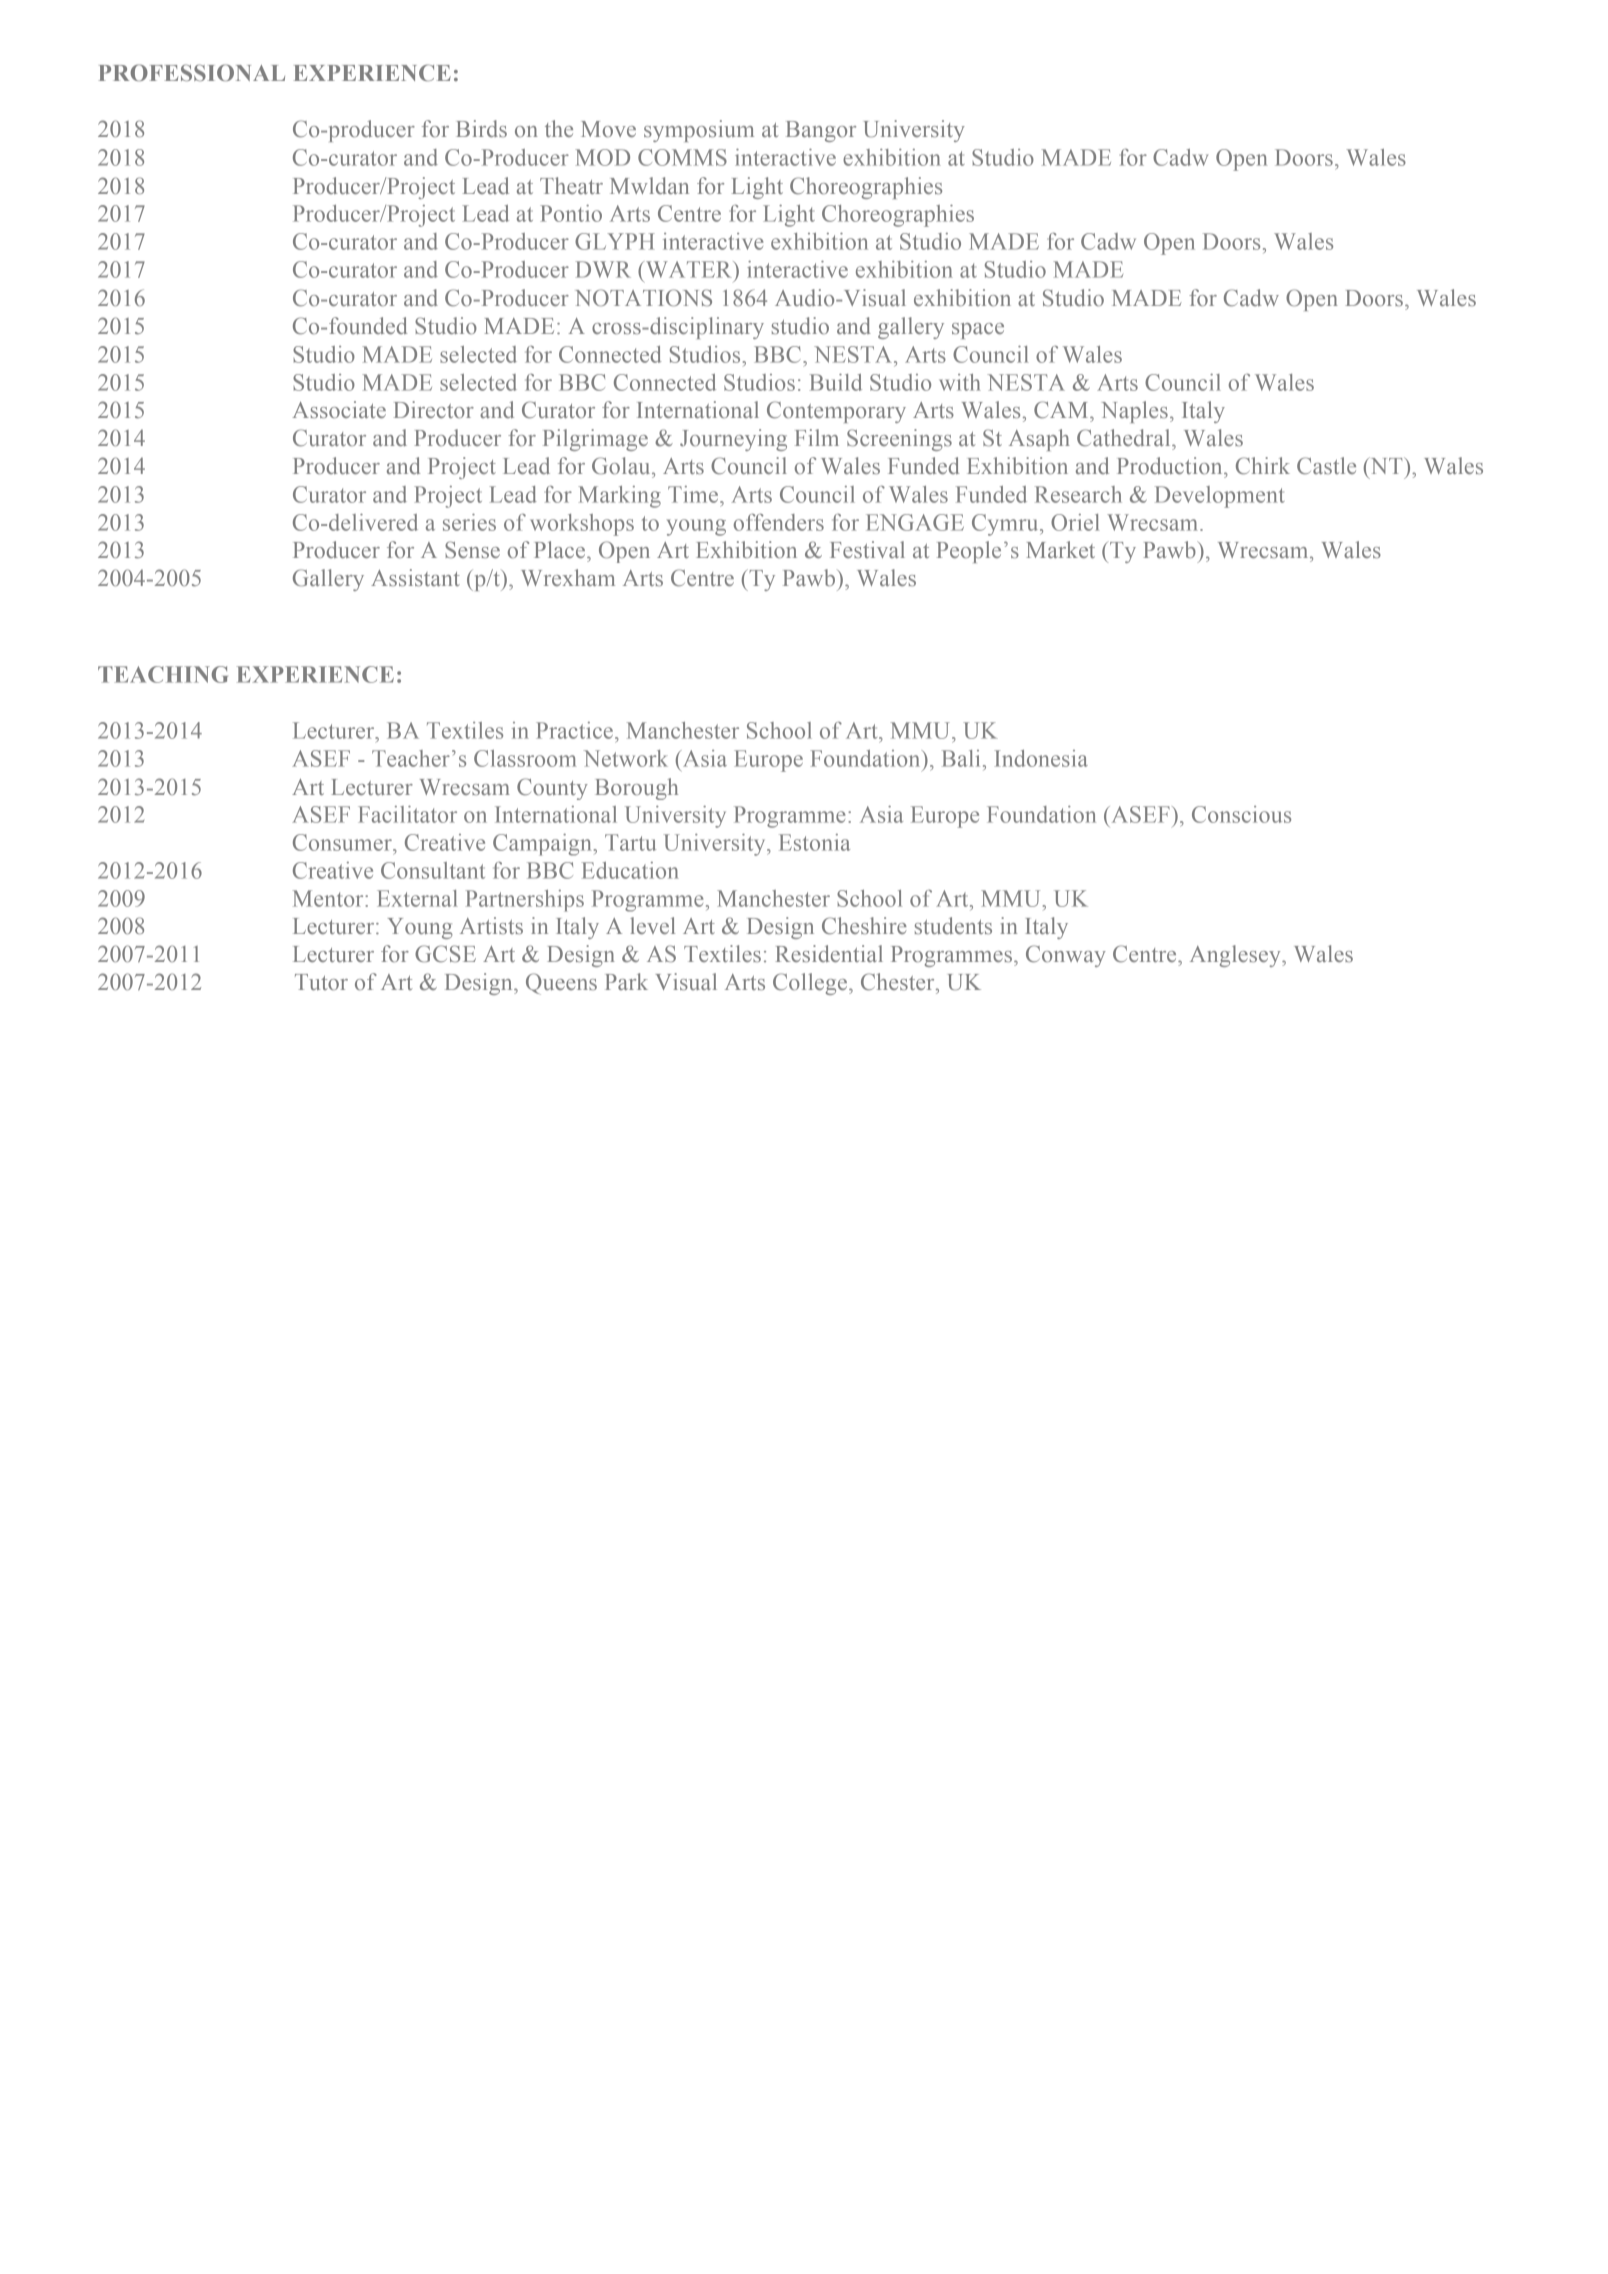 Image resolution: width=1608 pixels, height=2274 pixels. What do you see at coordinates (415, 577) in the screenshot?
I see `Assistant` at bounding box center [415, 577].
